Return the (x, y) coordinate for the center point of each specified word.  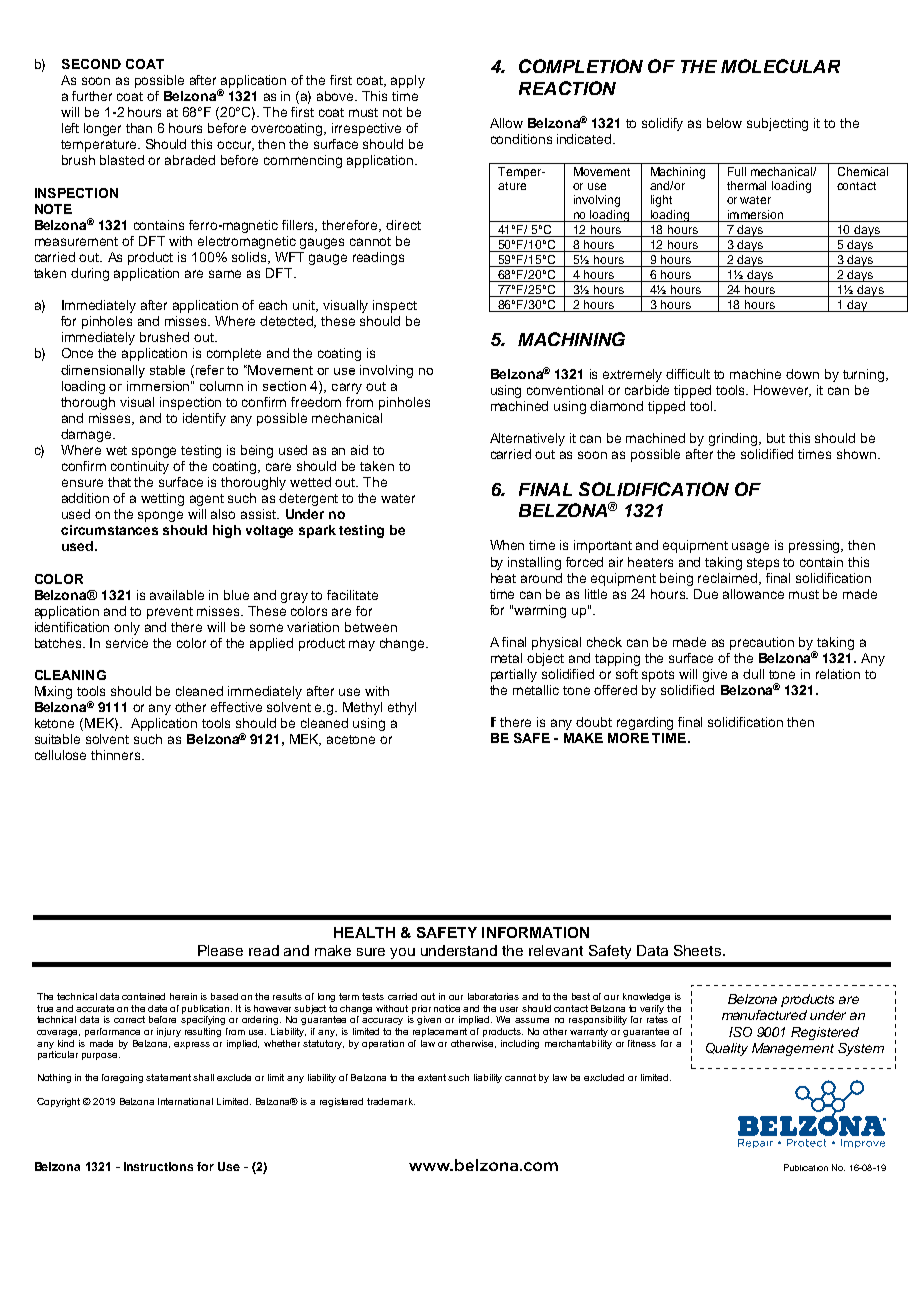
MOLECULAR (780, 66)
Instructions (158, 1166)
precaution (762, 643)
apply (408, 81)
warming (540, 611)
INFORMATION (535, 932)
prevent (170, 613)
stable (167, 370)
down (802, 374)
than (139, 128)
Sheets (697, 950)
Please (220, 950)
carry (347, 388)
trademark (391, 1101)
